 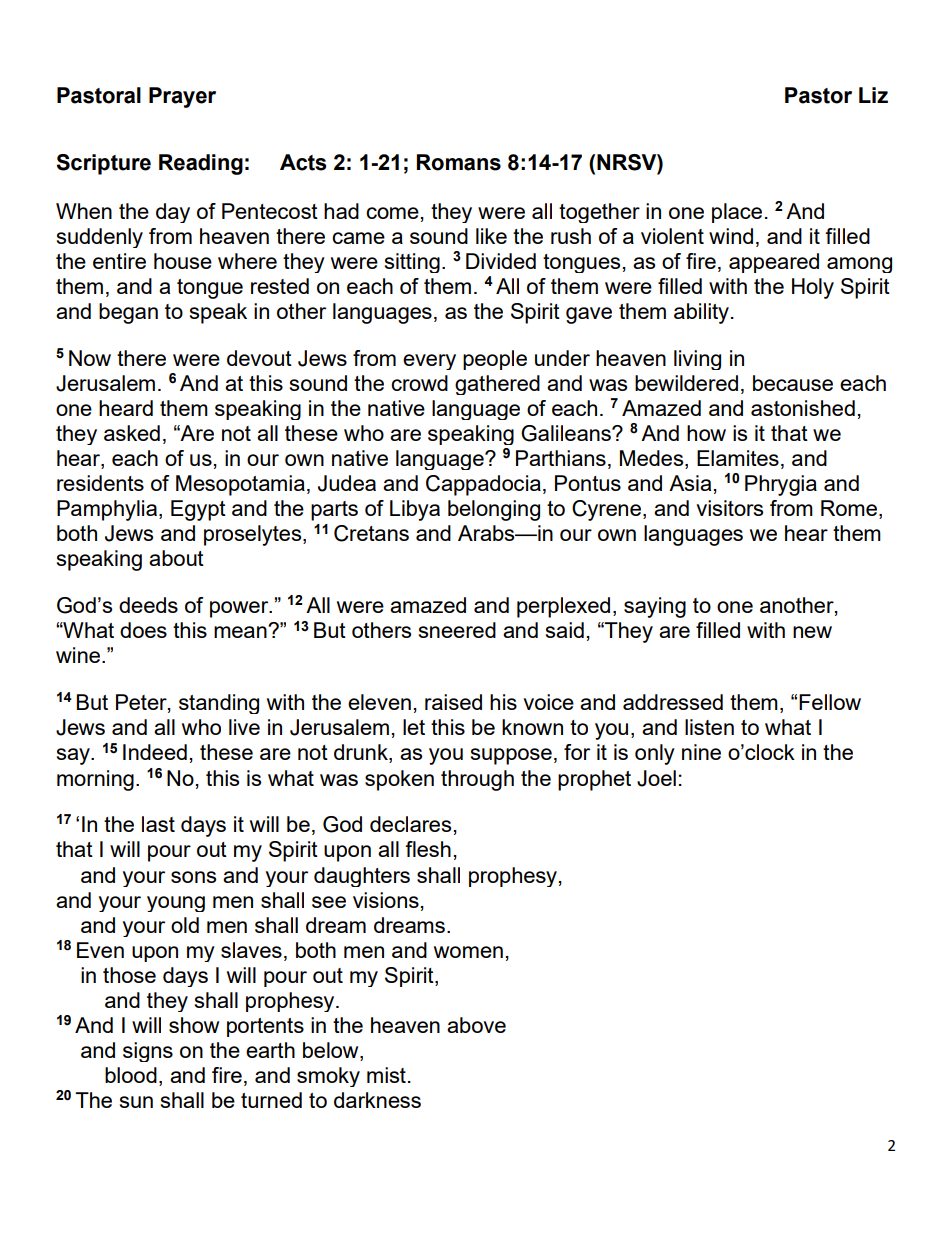 What do you see at coordinates (148, 1052) in the screenshot?
I see `signs` at bounding box center [148, 1052].
